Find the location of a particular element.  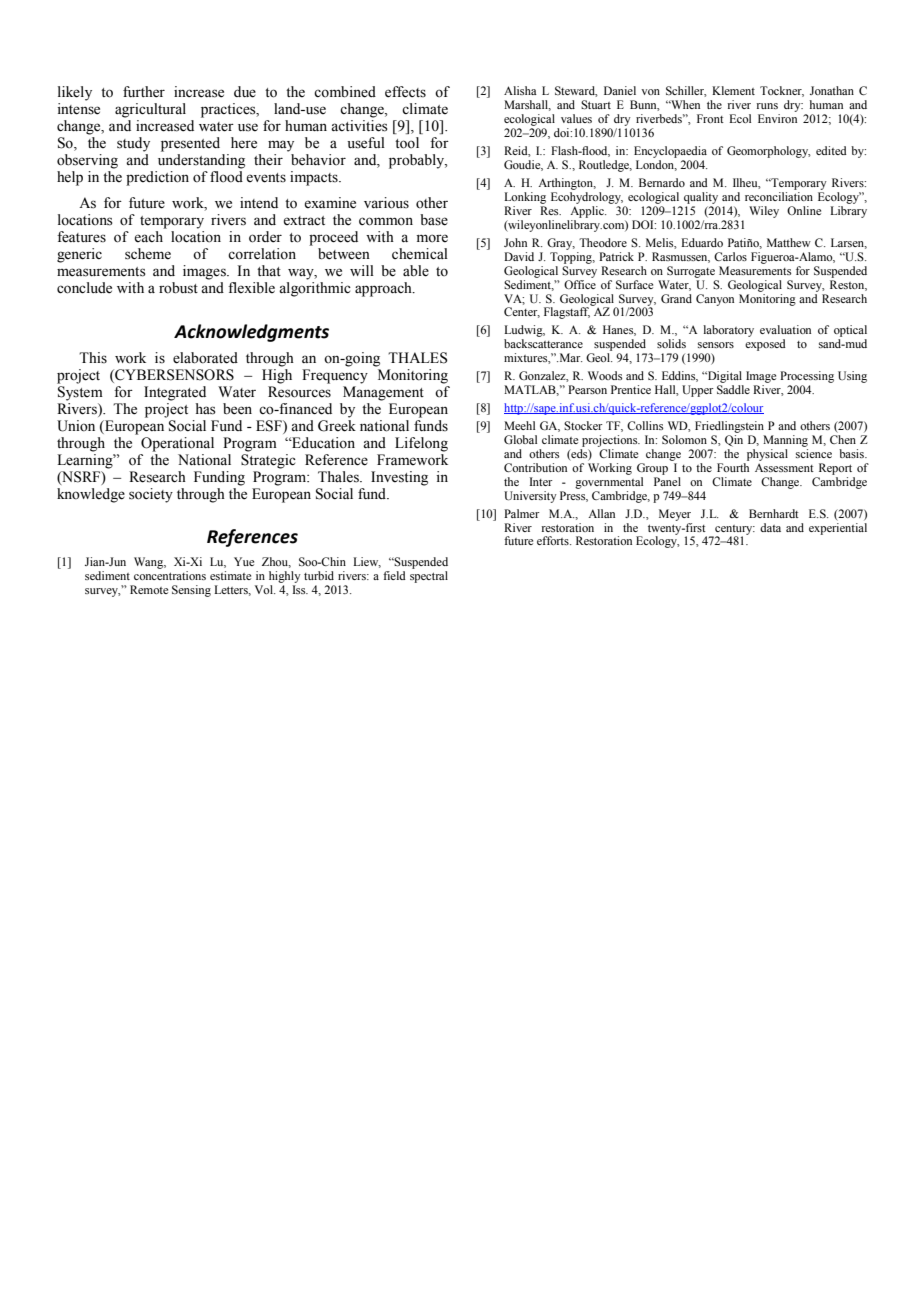

Center is located at coordinates (522, 312).
